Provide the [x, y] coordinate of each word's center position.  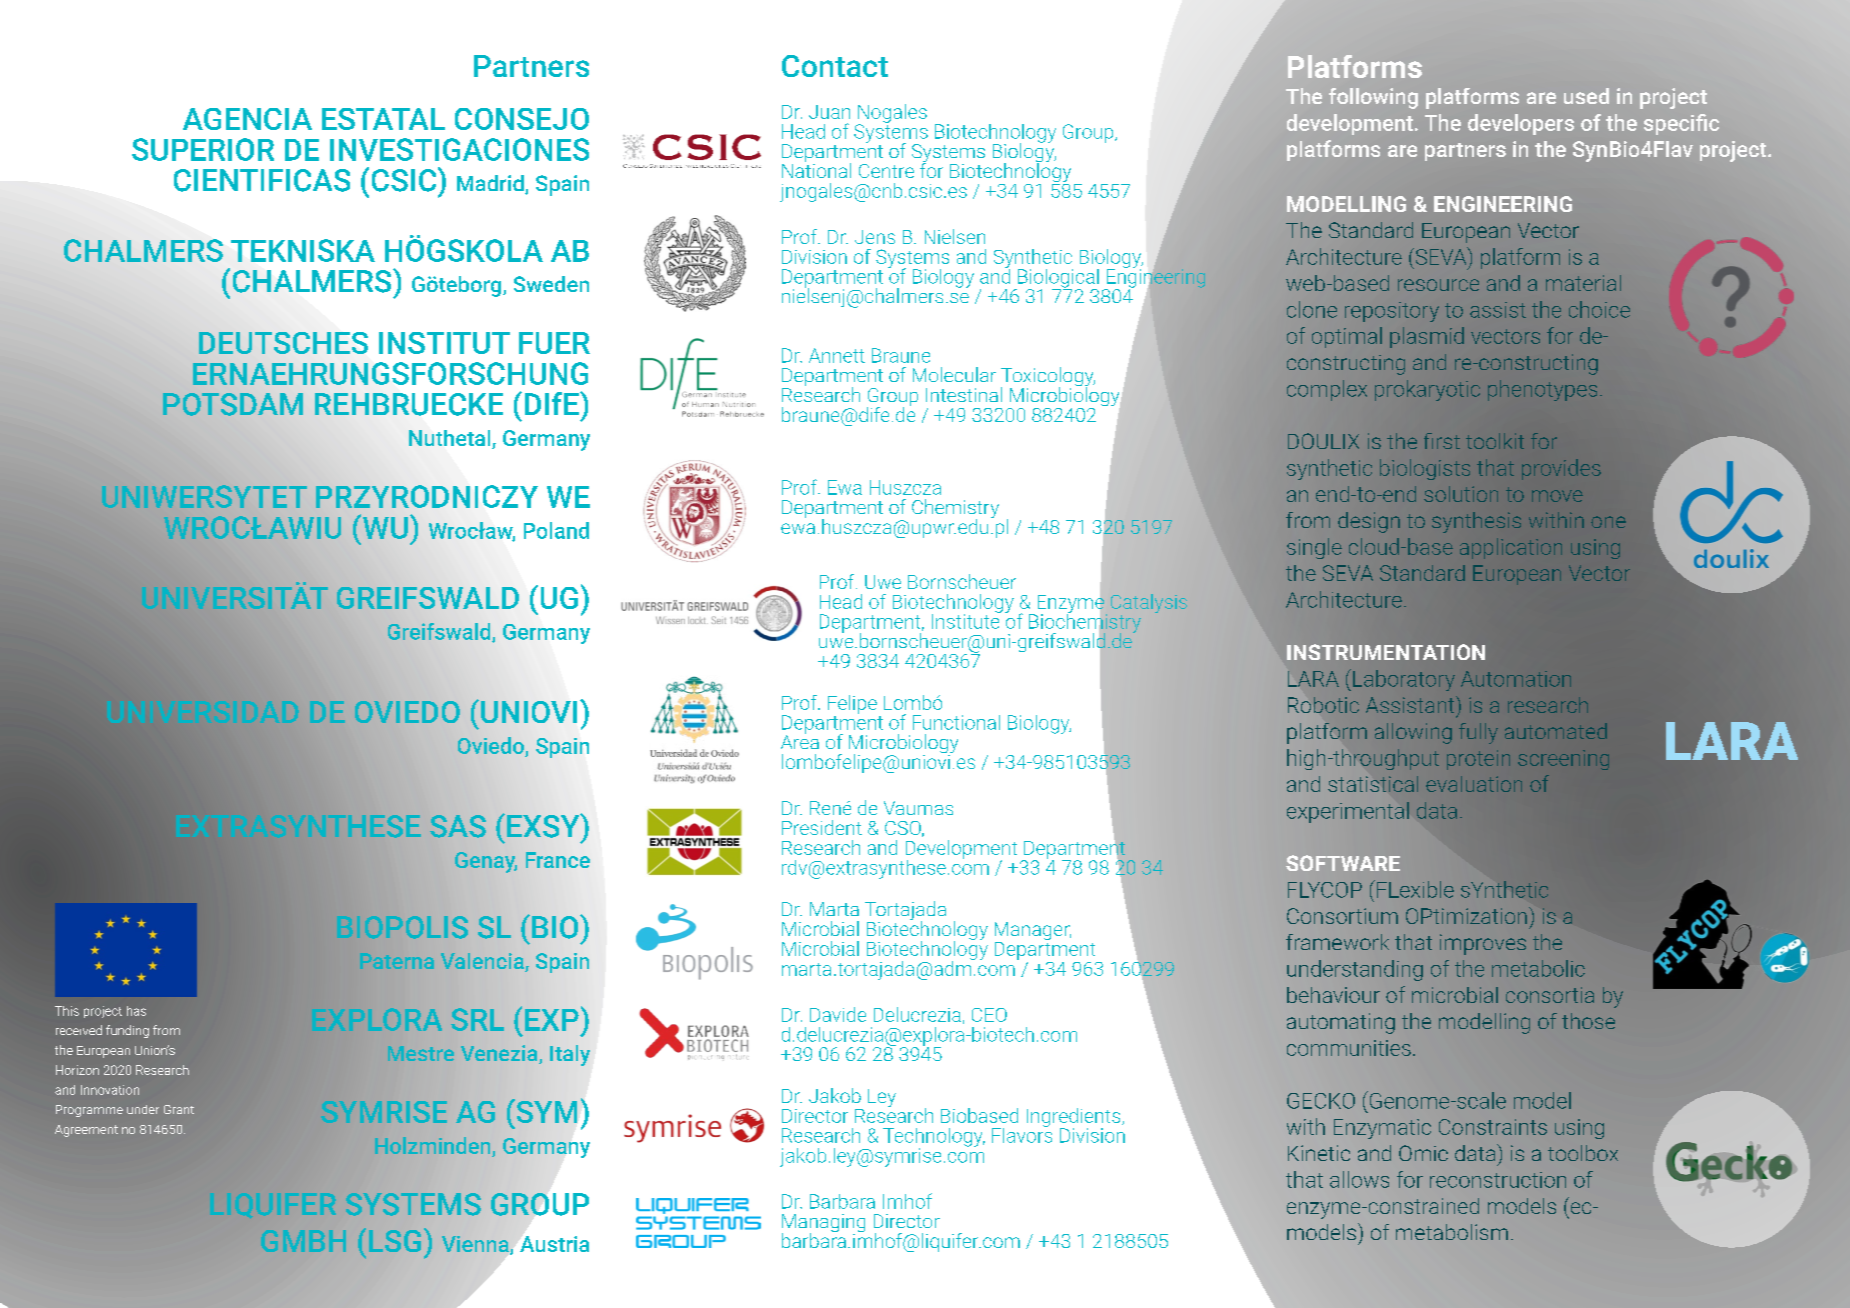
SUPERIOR [203, 149]
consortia [1550, 995]
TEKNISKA [303, 250]
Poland [556, 530]
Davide [838, 1014]
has [136, 1011]
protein [1478, 760]
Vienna [476, 1245]
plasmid [1427, 337]
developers [1521, 124]
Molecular [954, 374]
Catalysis [1149, 603]
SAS [458, 826]
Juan [829, 112]
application [1511, 548]
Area [800, 741]
